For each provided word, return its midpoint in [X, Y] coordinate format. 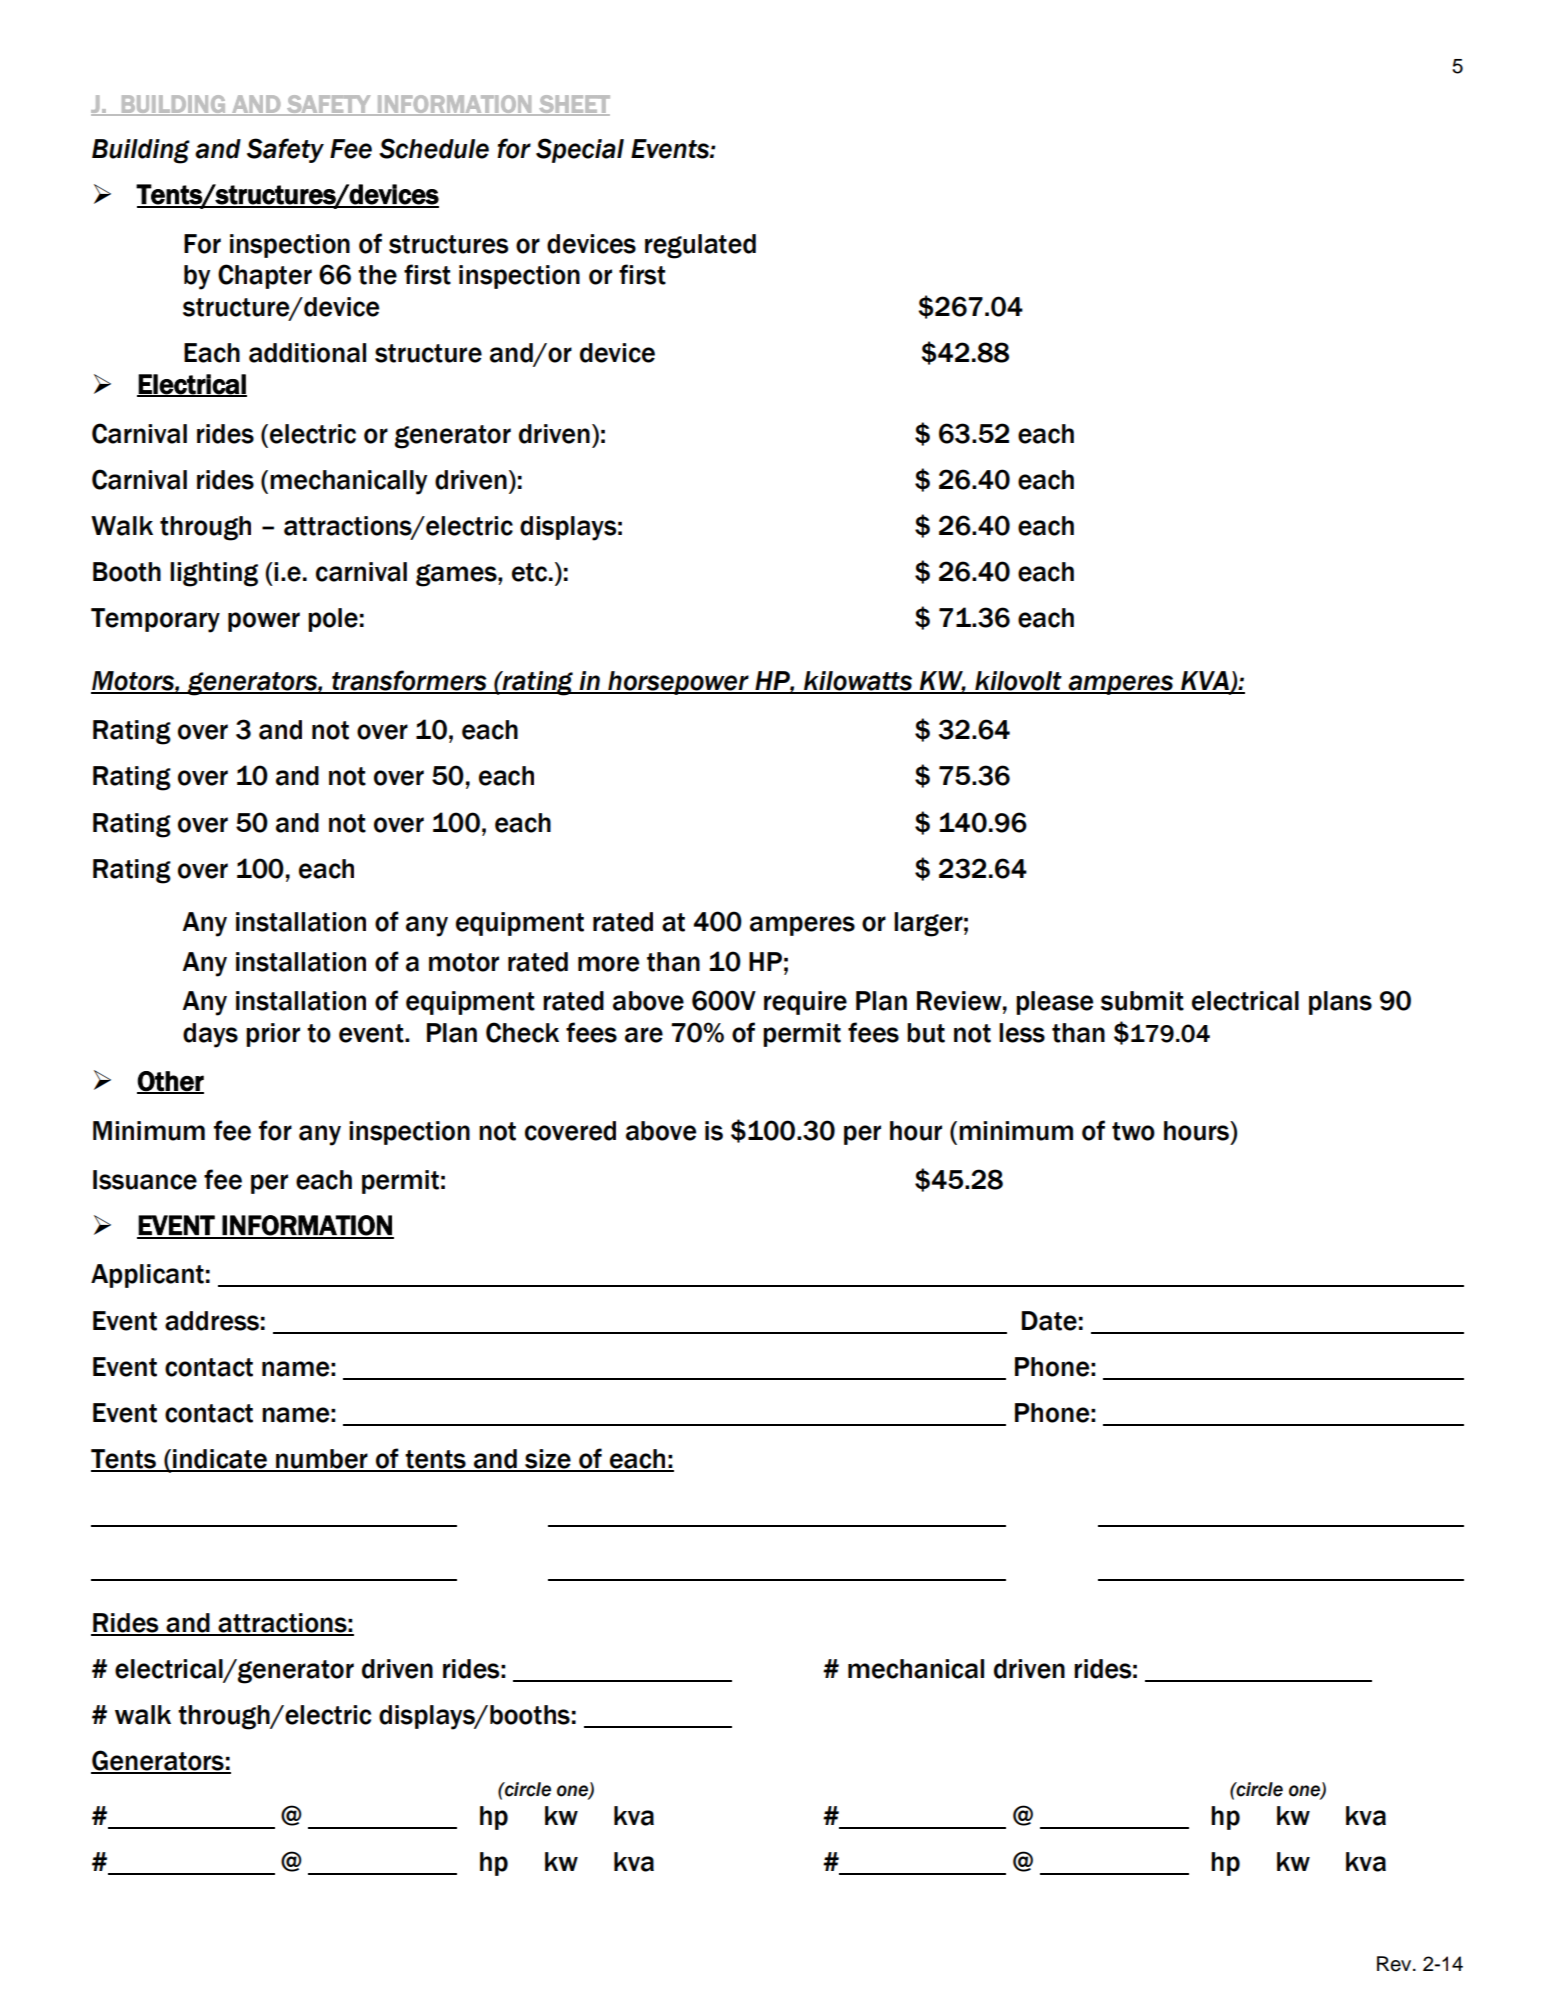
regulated [700, 246]
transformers [409, 681]
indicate [220, 1460]
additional [307, 353]
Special [580, 150]
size [548, 1460]
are [644, 1035]
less [1022, 1033]
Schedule [434, 148]
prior [273, 1035]
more [608, 964]
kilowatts [858, 682]
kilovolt [1018, 682]
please [1054, 1003]
